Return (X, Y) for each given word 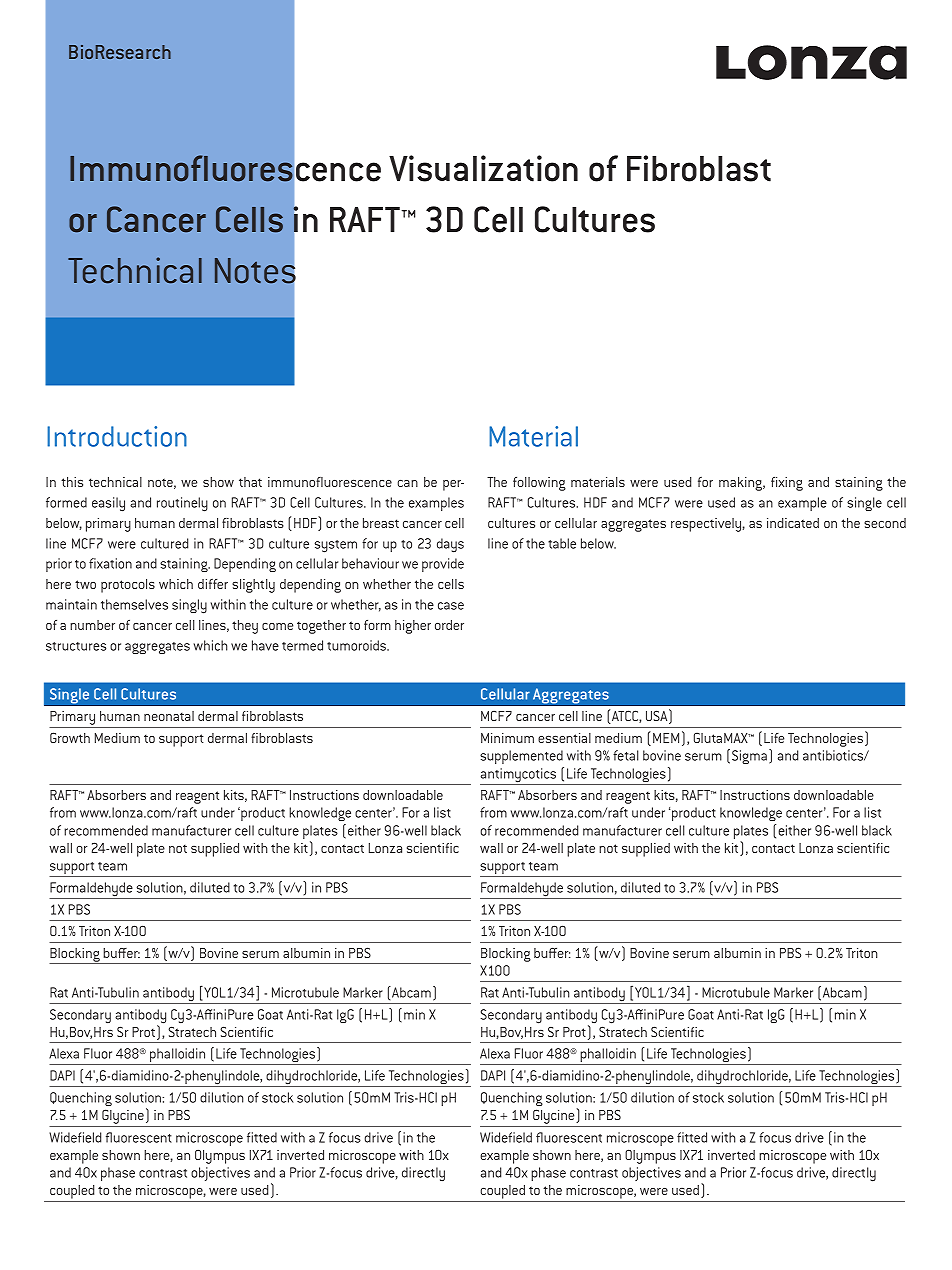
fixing (787, 484)
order (449, 625)
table (562, 543)
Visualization (483, 168)
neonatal (169, 716)
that (250, 482)
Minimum (507, 738)
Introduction (117, 436)
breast (381, 523)
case (451, 606)
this (72, 482)
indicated (793, 523)
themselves (134, 604)
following (539, 484)
